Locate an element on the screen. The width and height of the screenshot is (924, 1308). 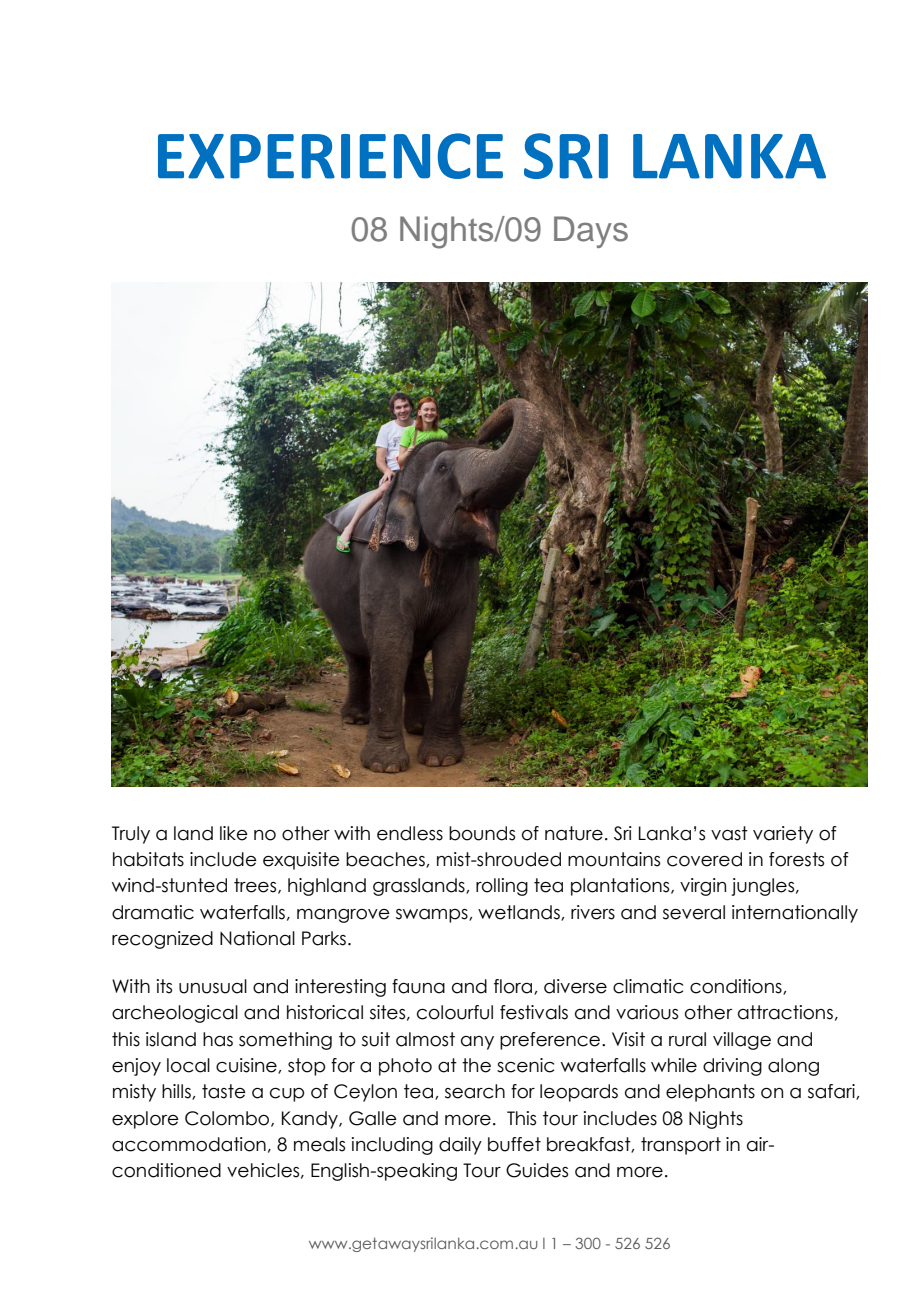
unusual is located at coordinates (213, 986).
